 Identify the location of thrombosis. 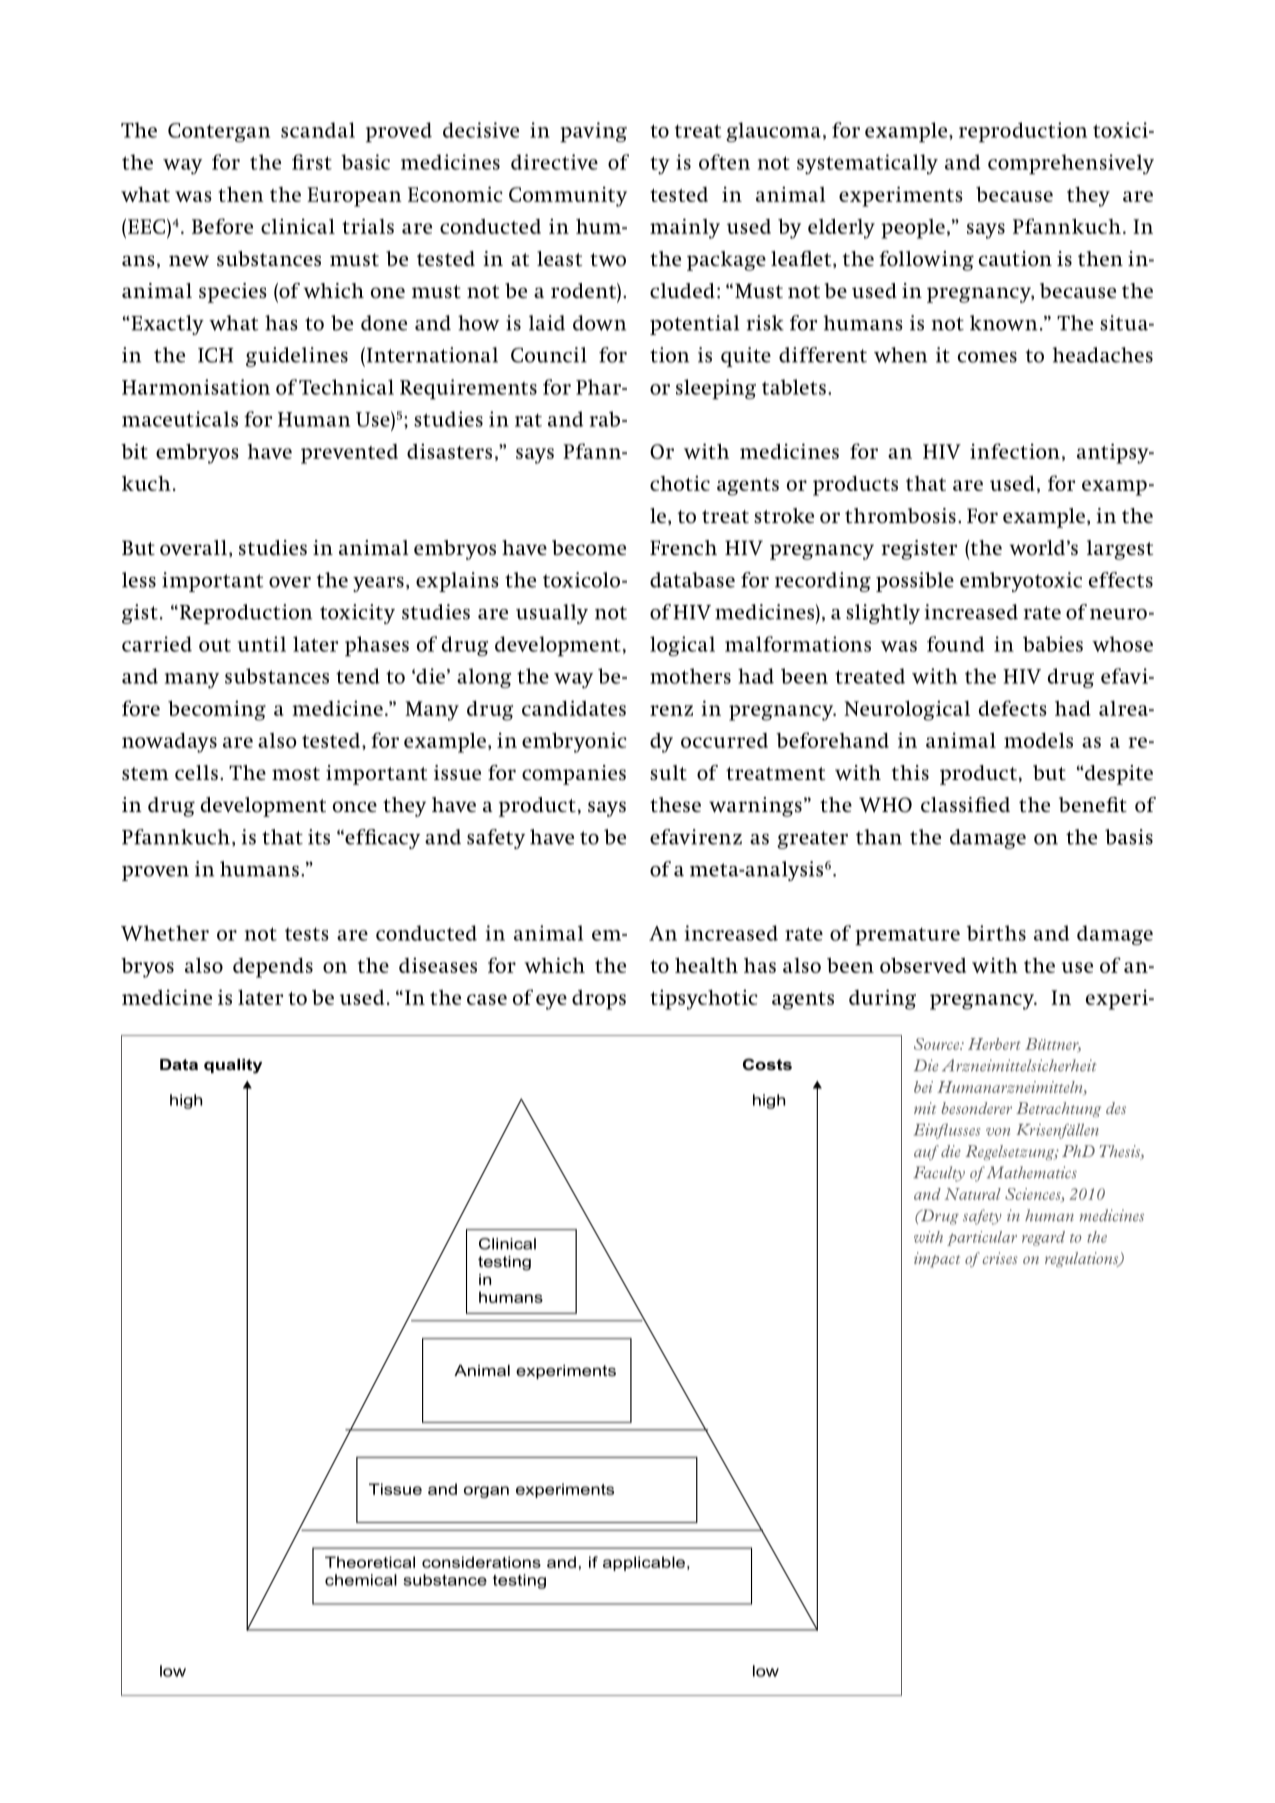
(900, 516).
